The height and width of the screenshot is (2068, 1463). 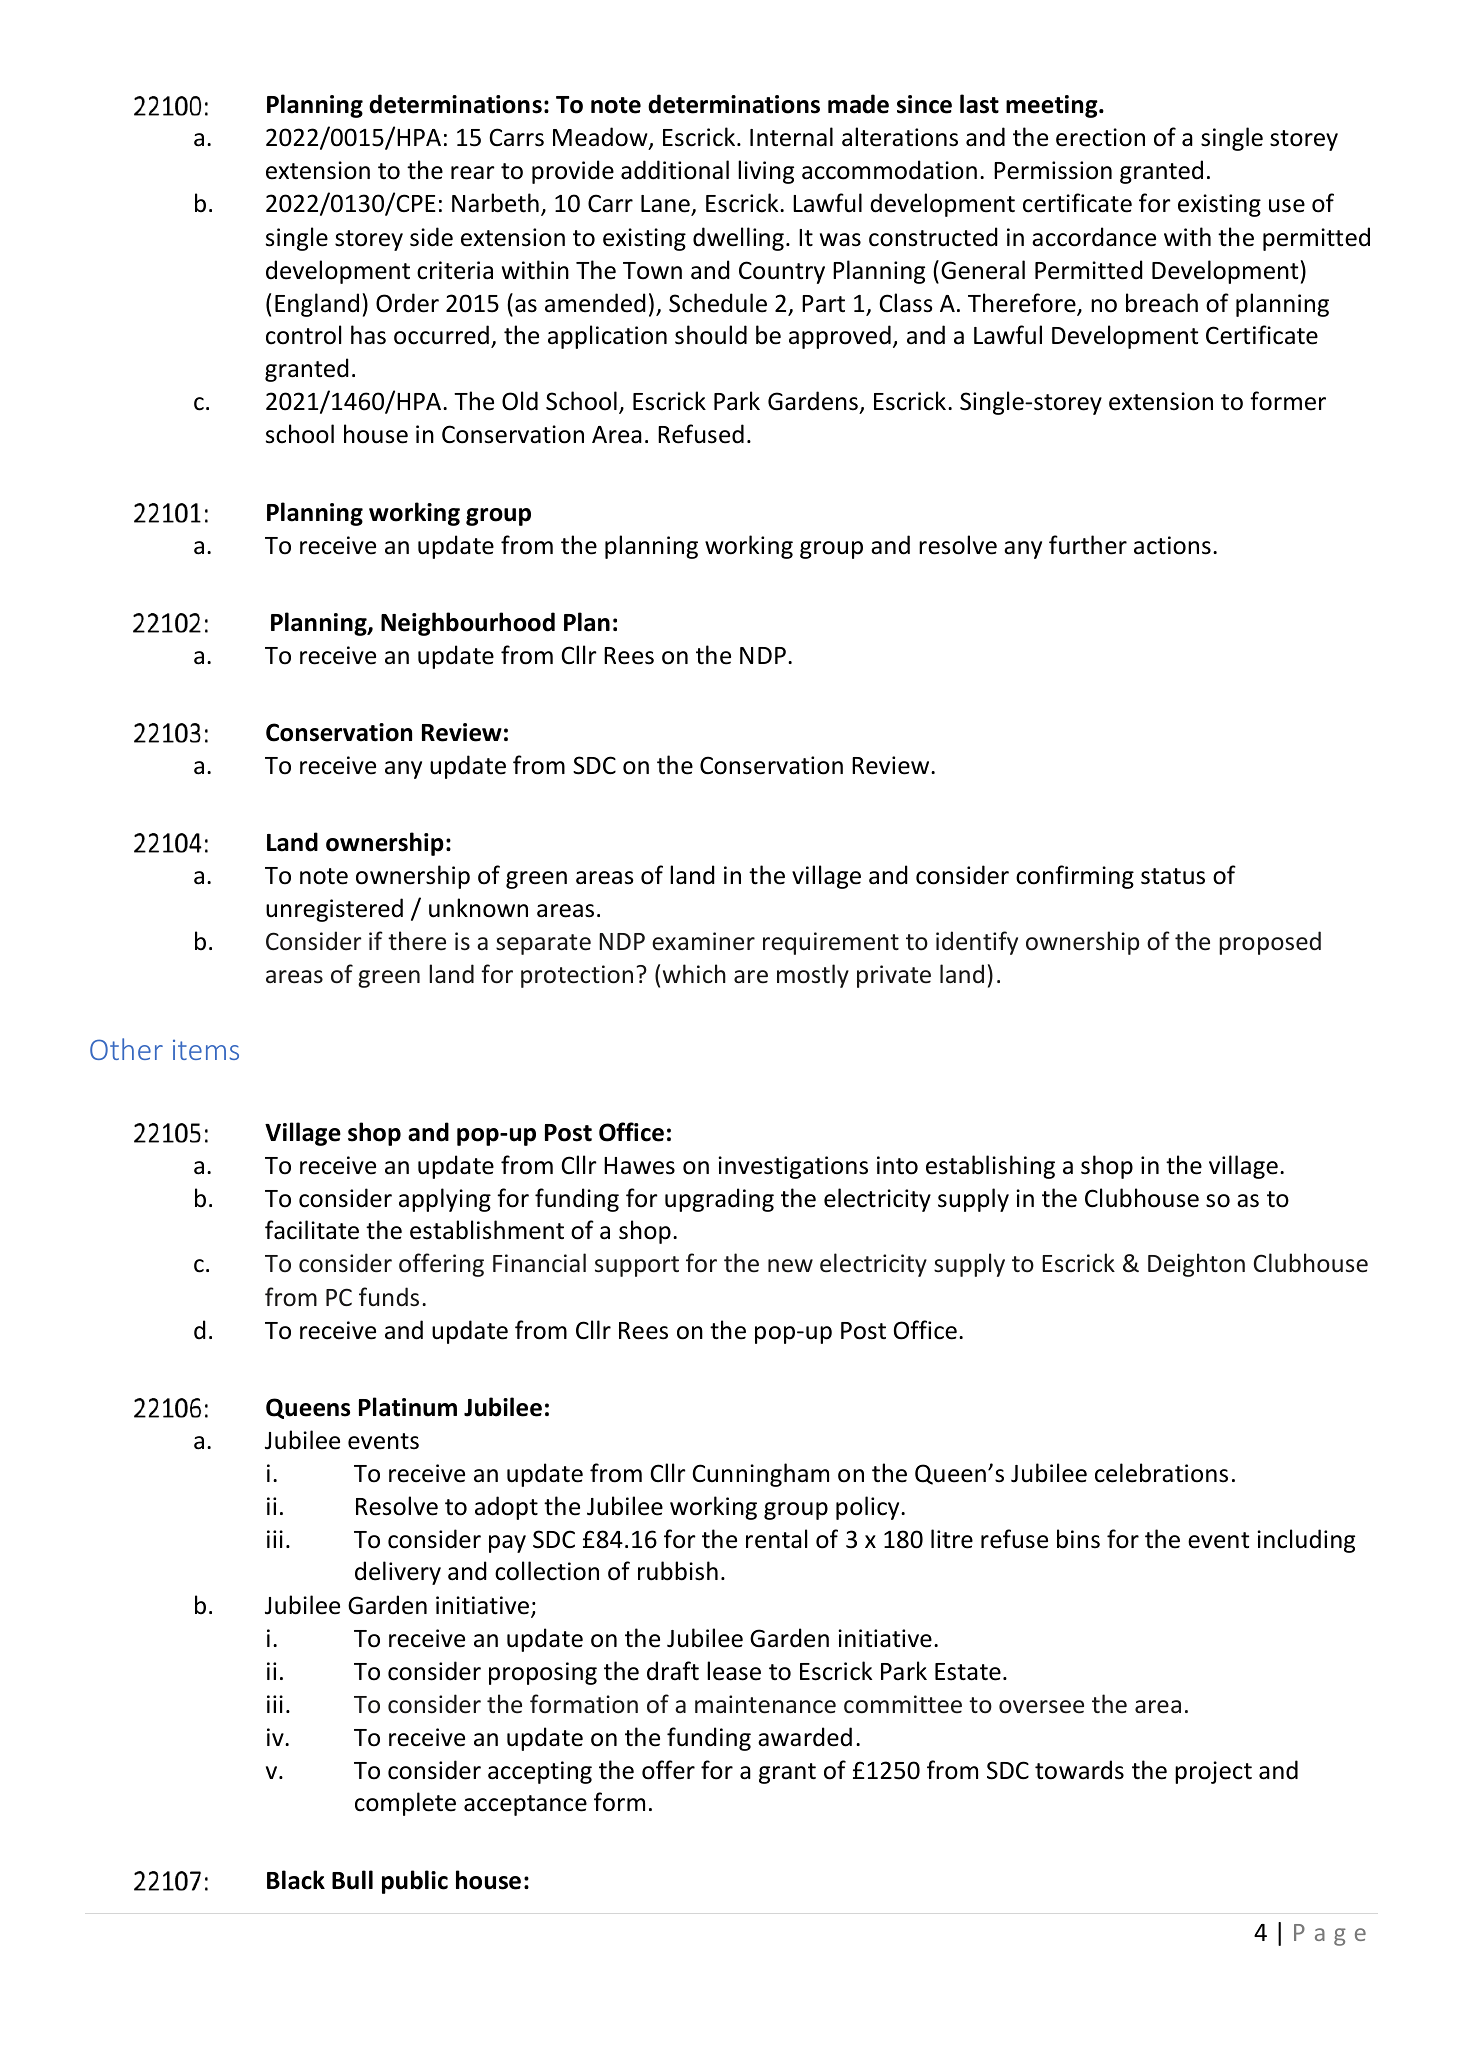 I want to click on actions, so click(x=1172, y=545).
